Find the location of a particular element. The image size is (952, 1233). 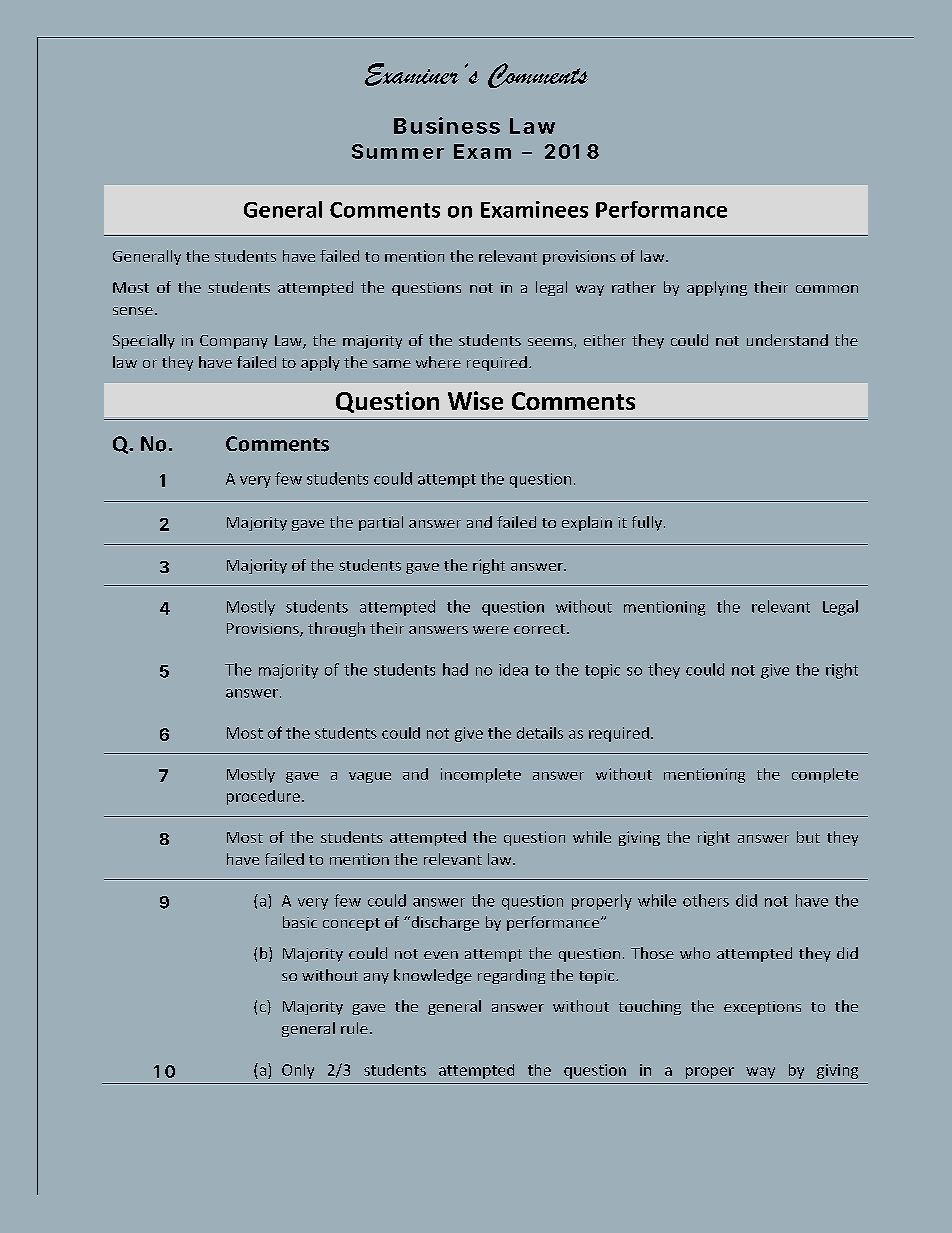

details is located at coordinates (540, 733).
